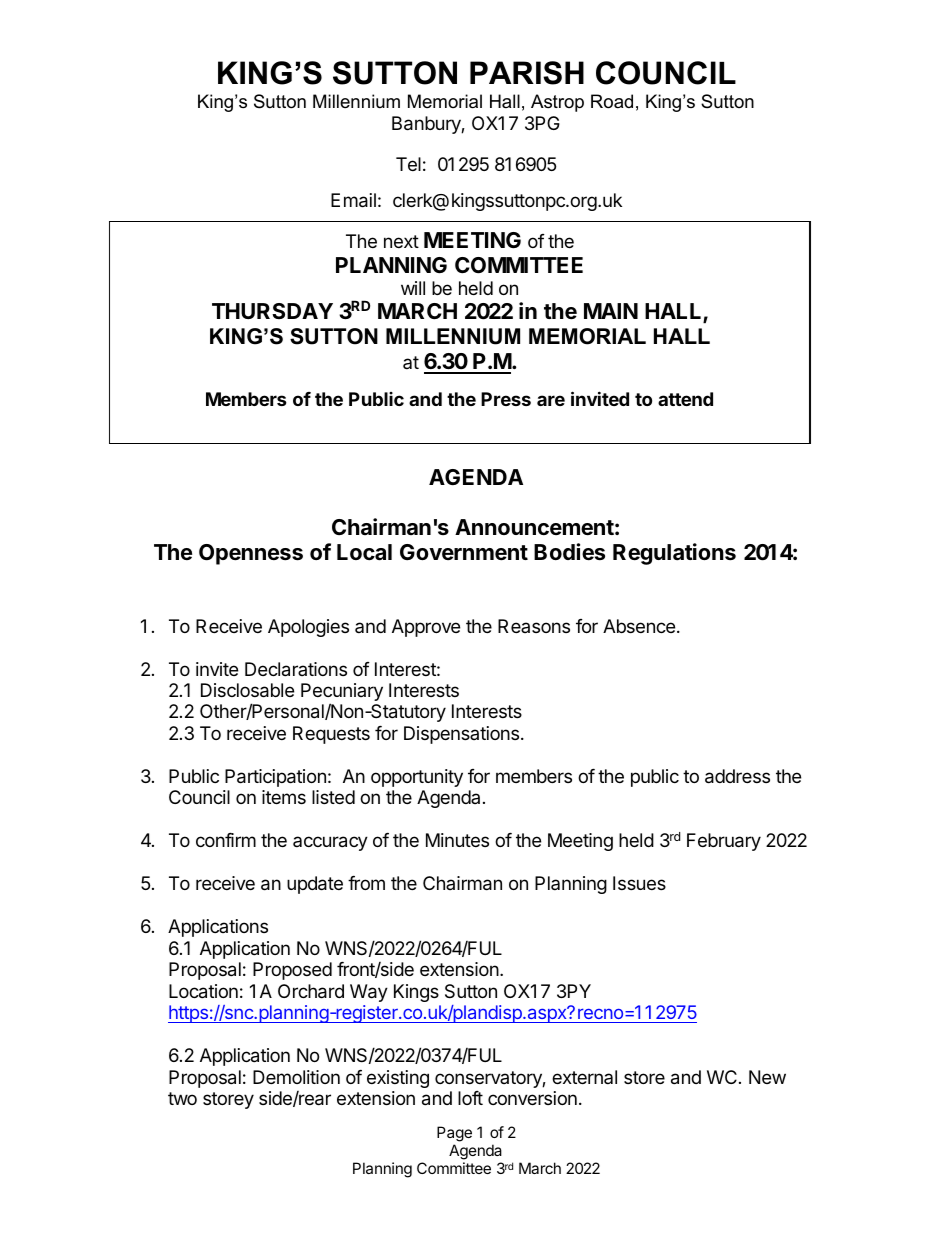 The width and height of the screenshot is (952, 1233). Describe the element at coordinates (426, 628) in the screenshot. I see `Approve` at that location.
